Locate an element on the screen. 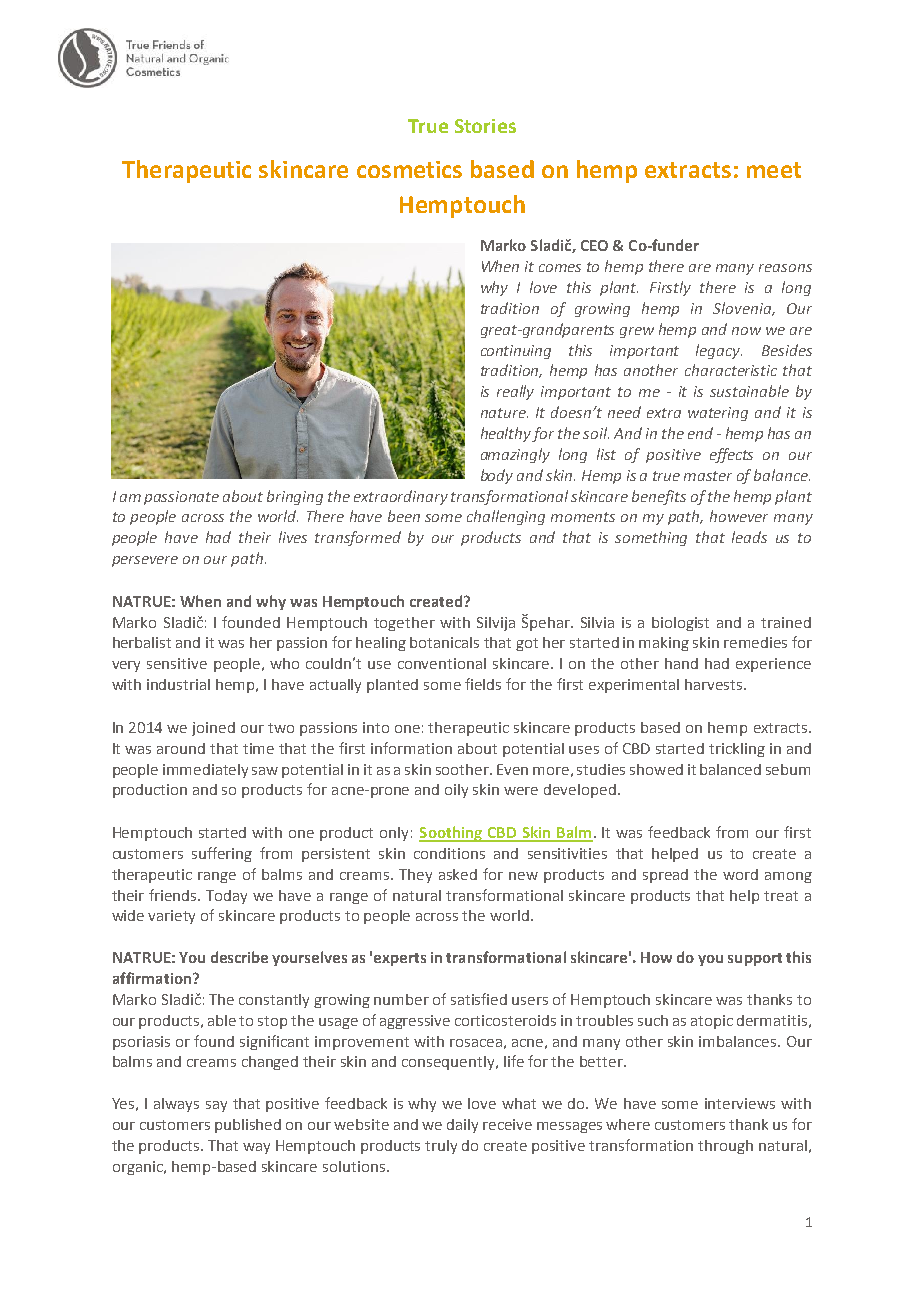 The height and width of the screenshot is (1308, 924). Stories is located at coordinates (485, 126).
